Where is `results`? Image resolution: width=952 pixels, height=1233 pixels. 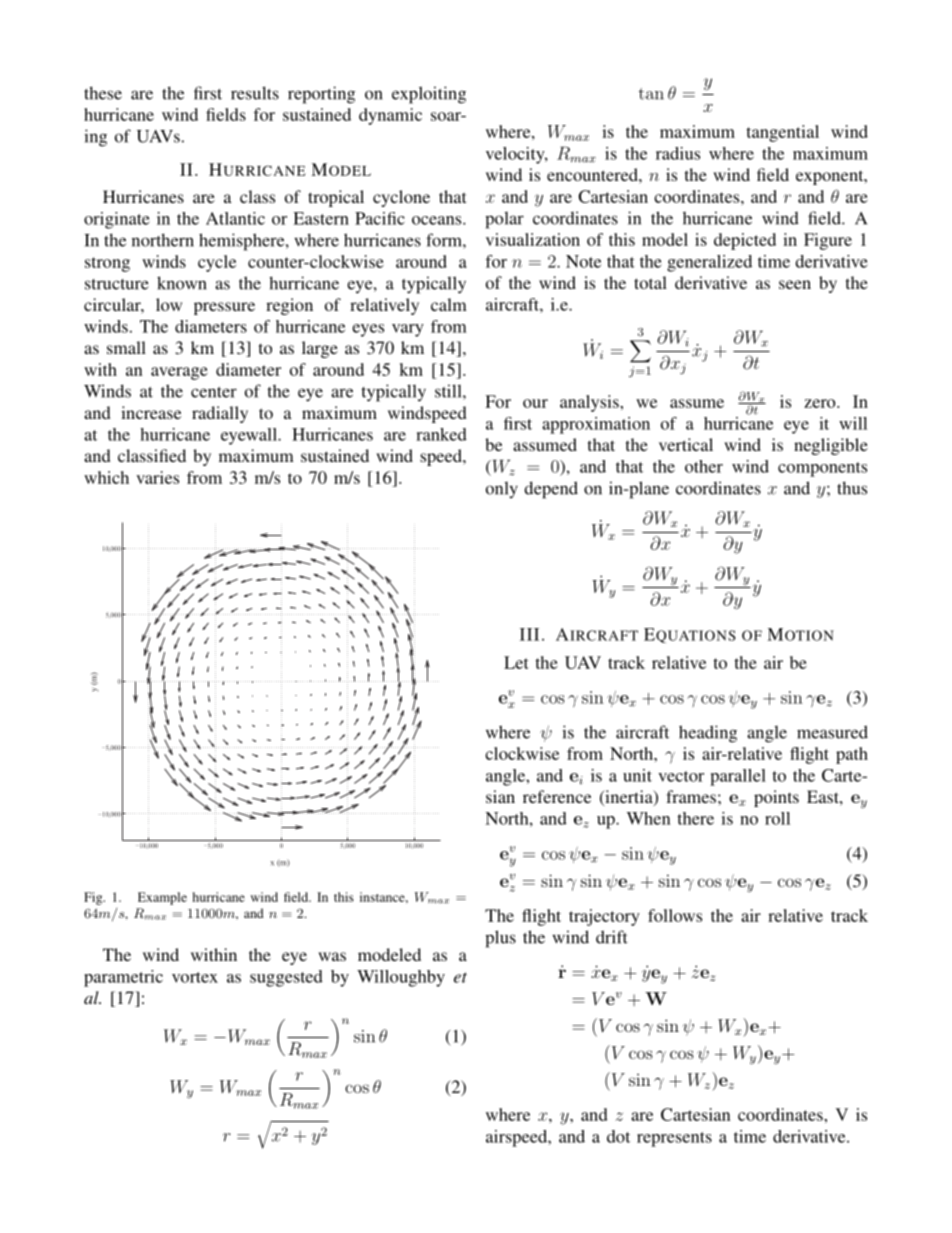
results is located at coordinates (255, 93).
